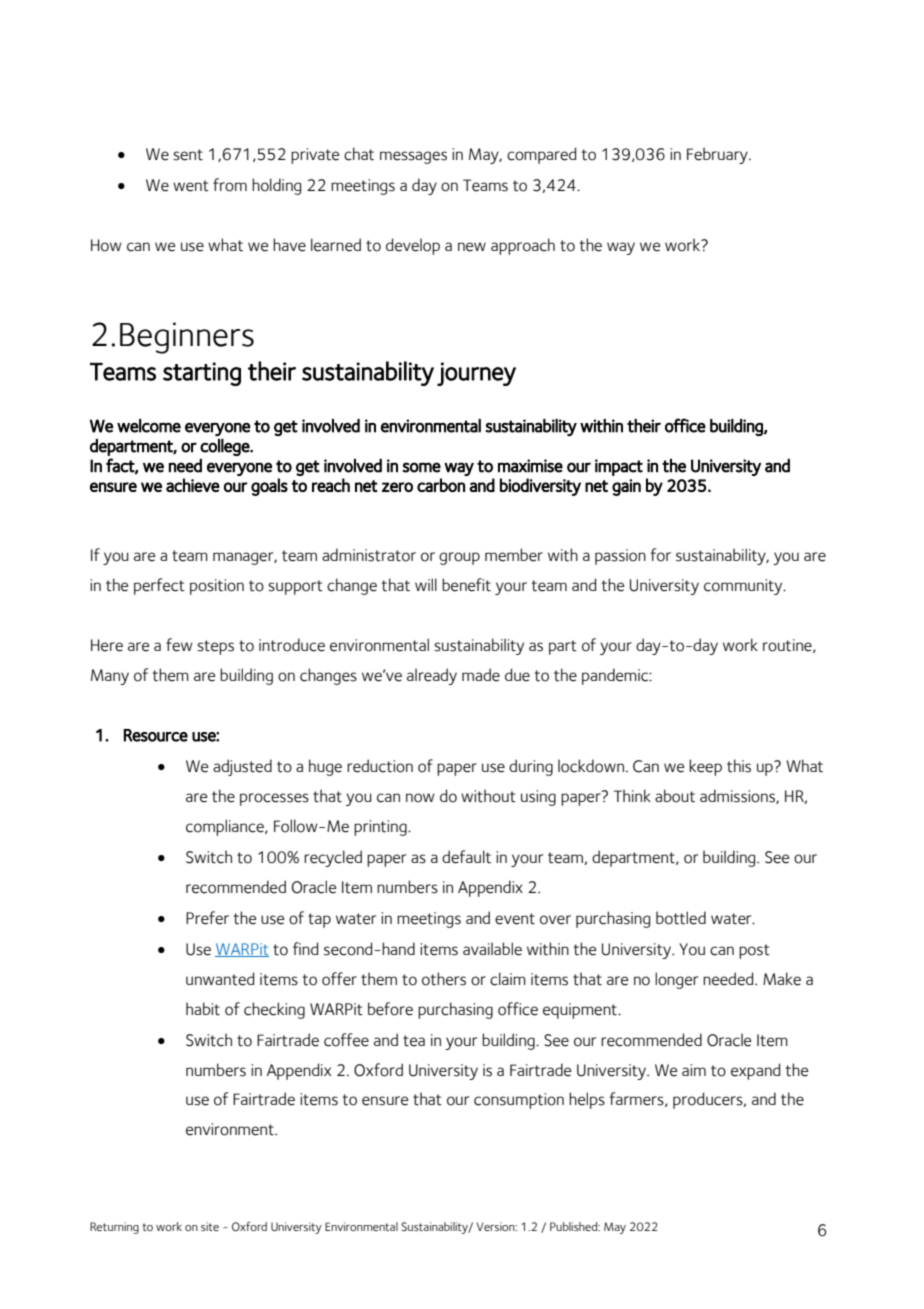 Image resolution: width=924 pixels, height=1309 pixels. Describe the element at coordinates (496, 1226) in the document. I see `Version` at that location.
